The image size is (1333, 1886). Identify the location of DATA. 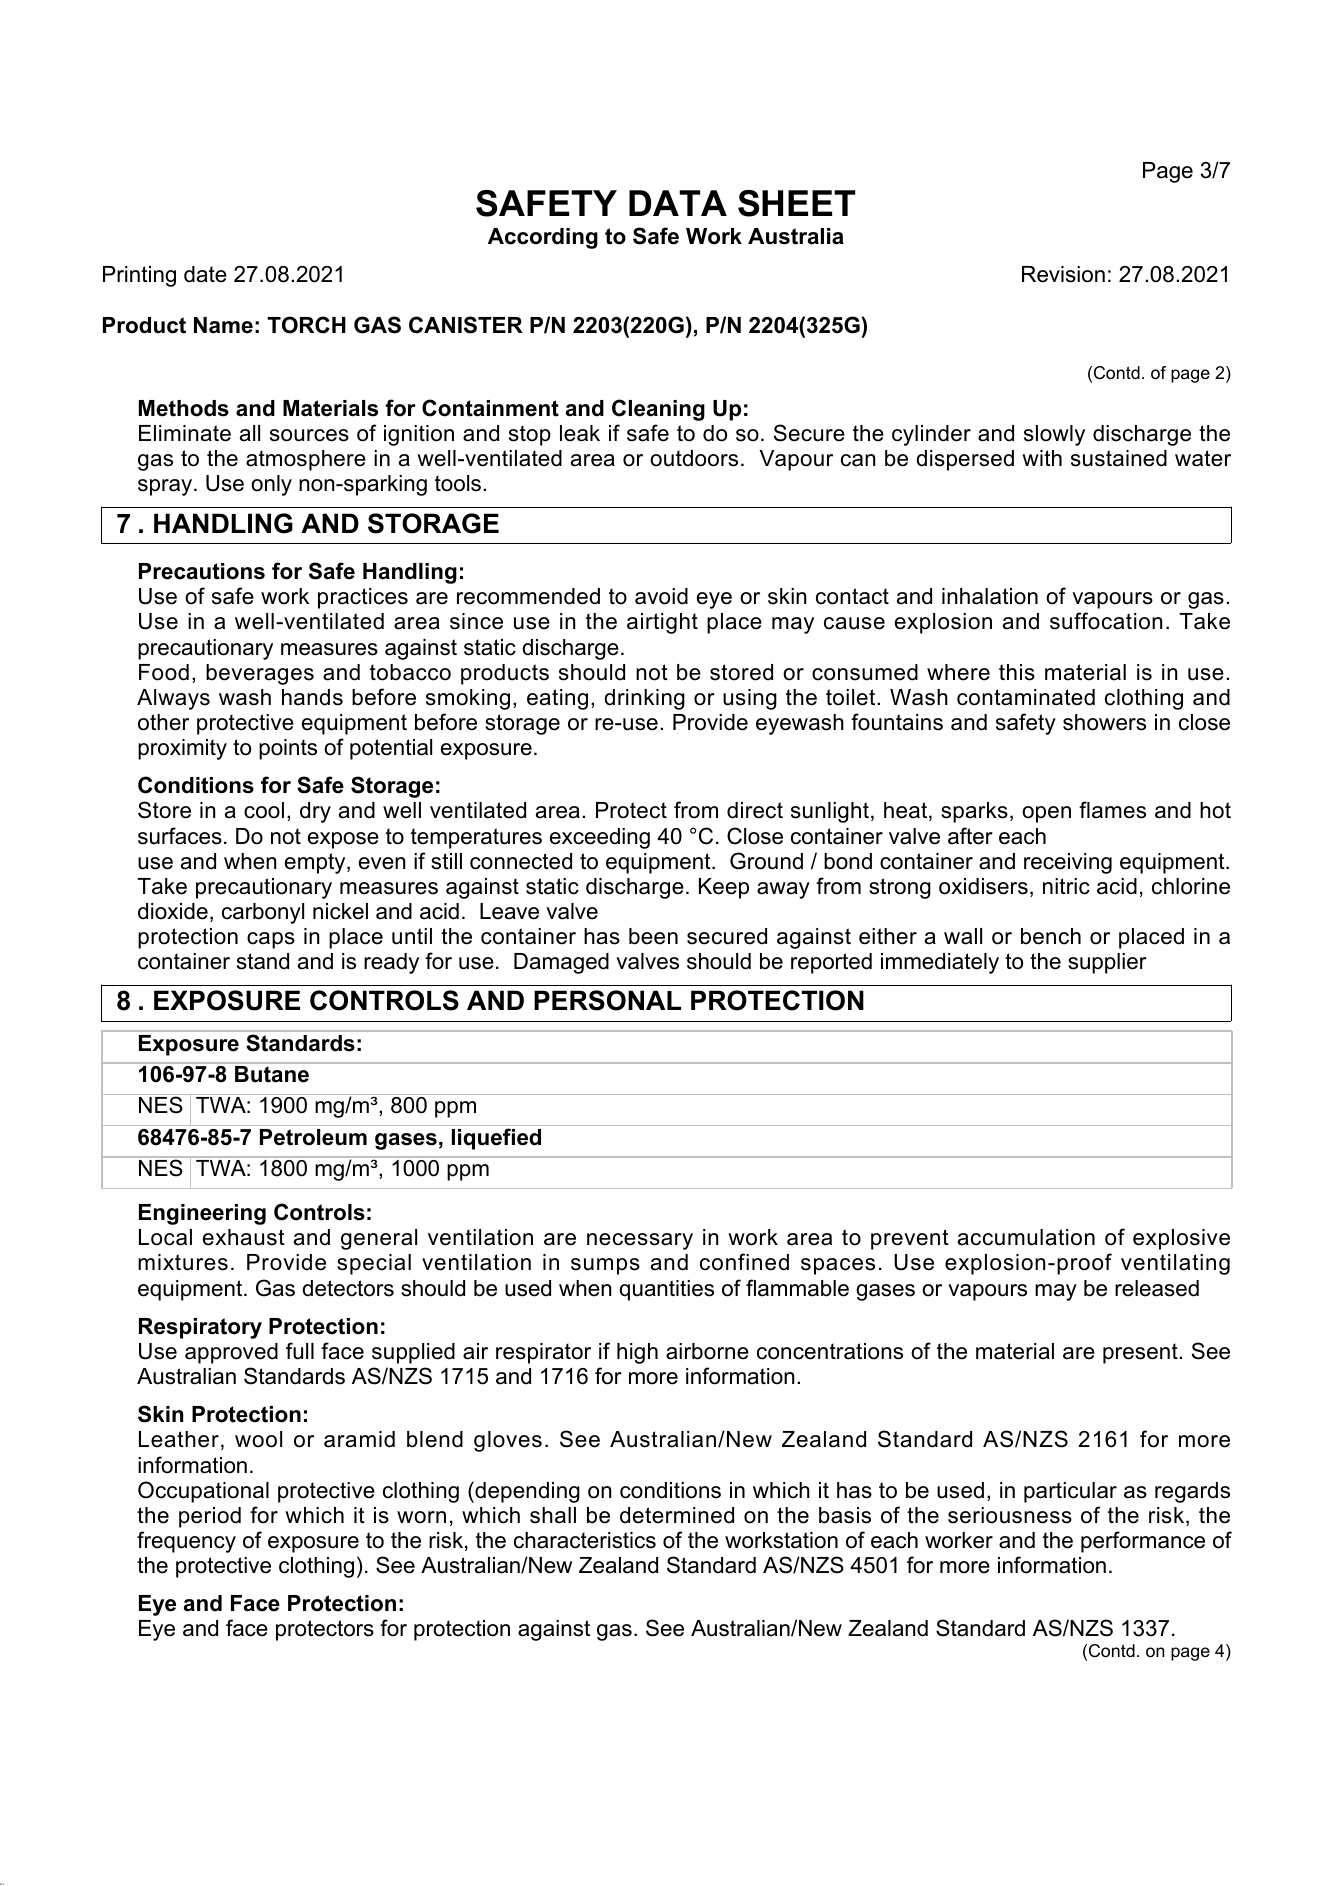
(678, 203).
